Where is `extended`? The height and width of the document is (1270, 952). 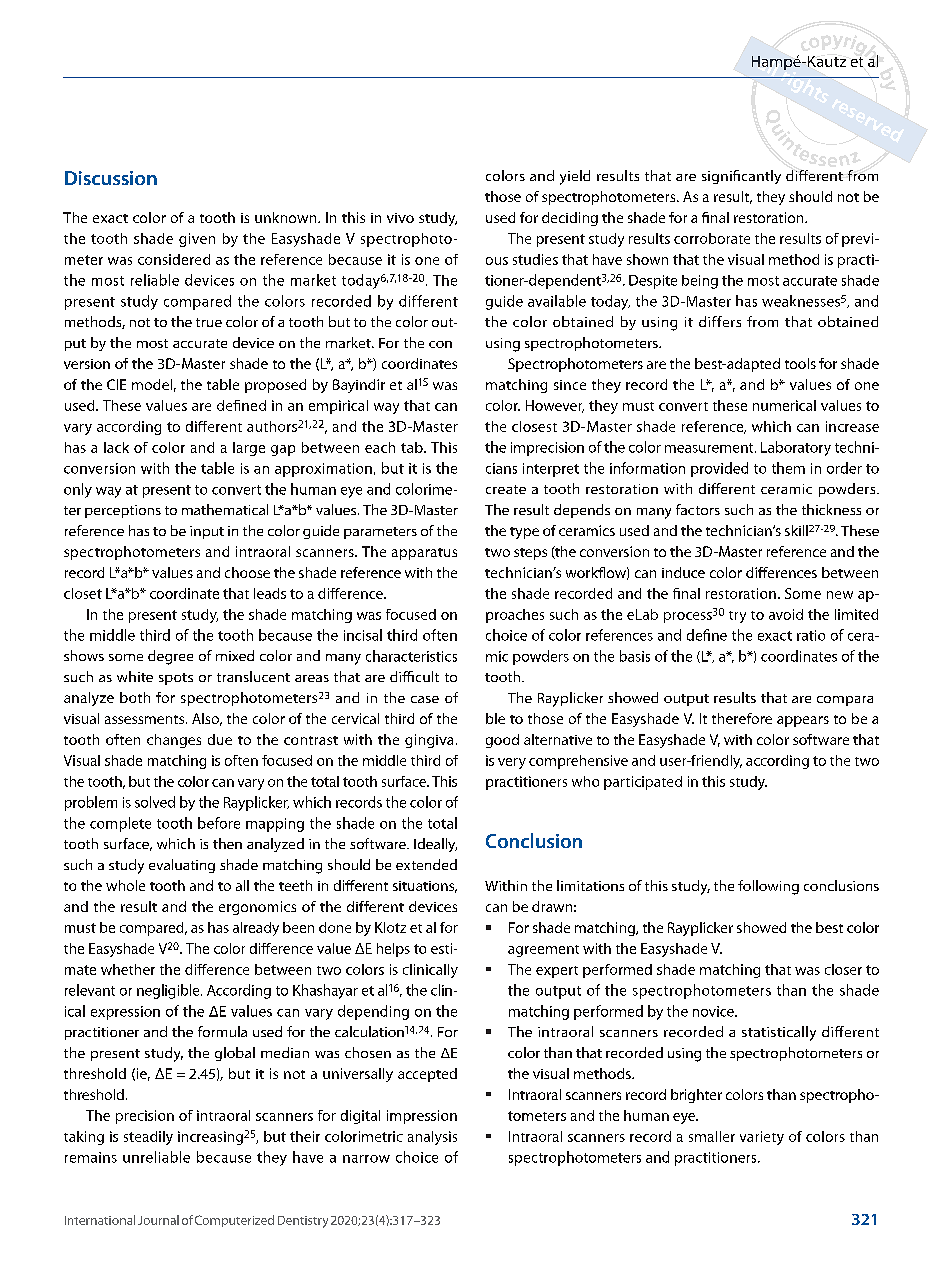 extended is located at coordinates (426, 864).
